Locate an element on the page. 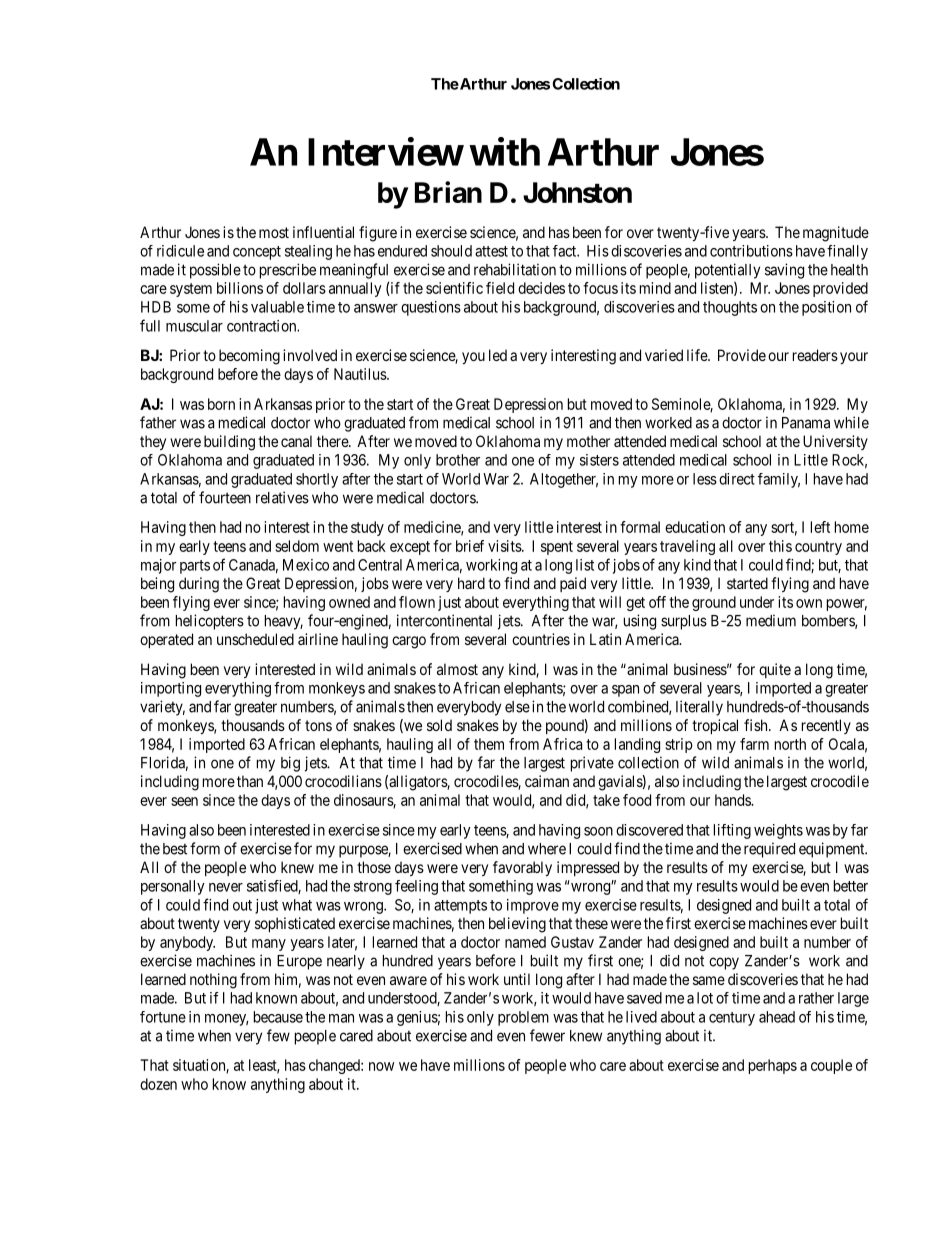 The image size is (952, 1233). where is located at coordinates (547, 849).
